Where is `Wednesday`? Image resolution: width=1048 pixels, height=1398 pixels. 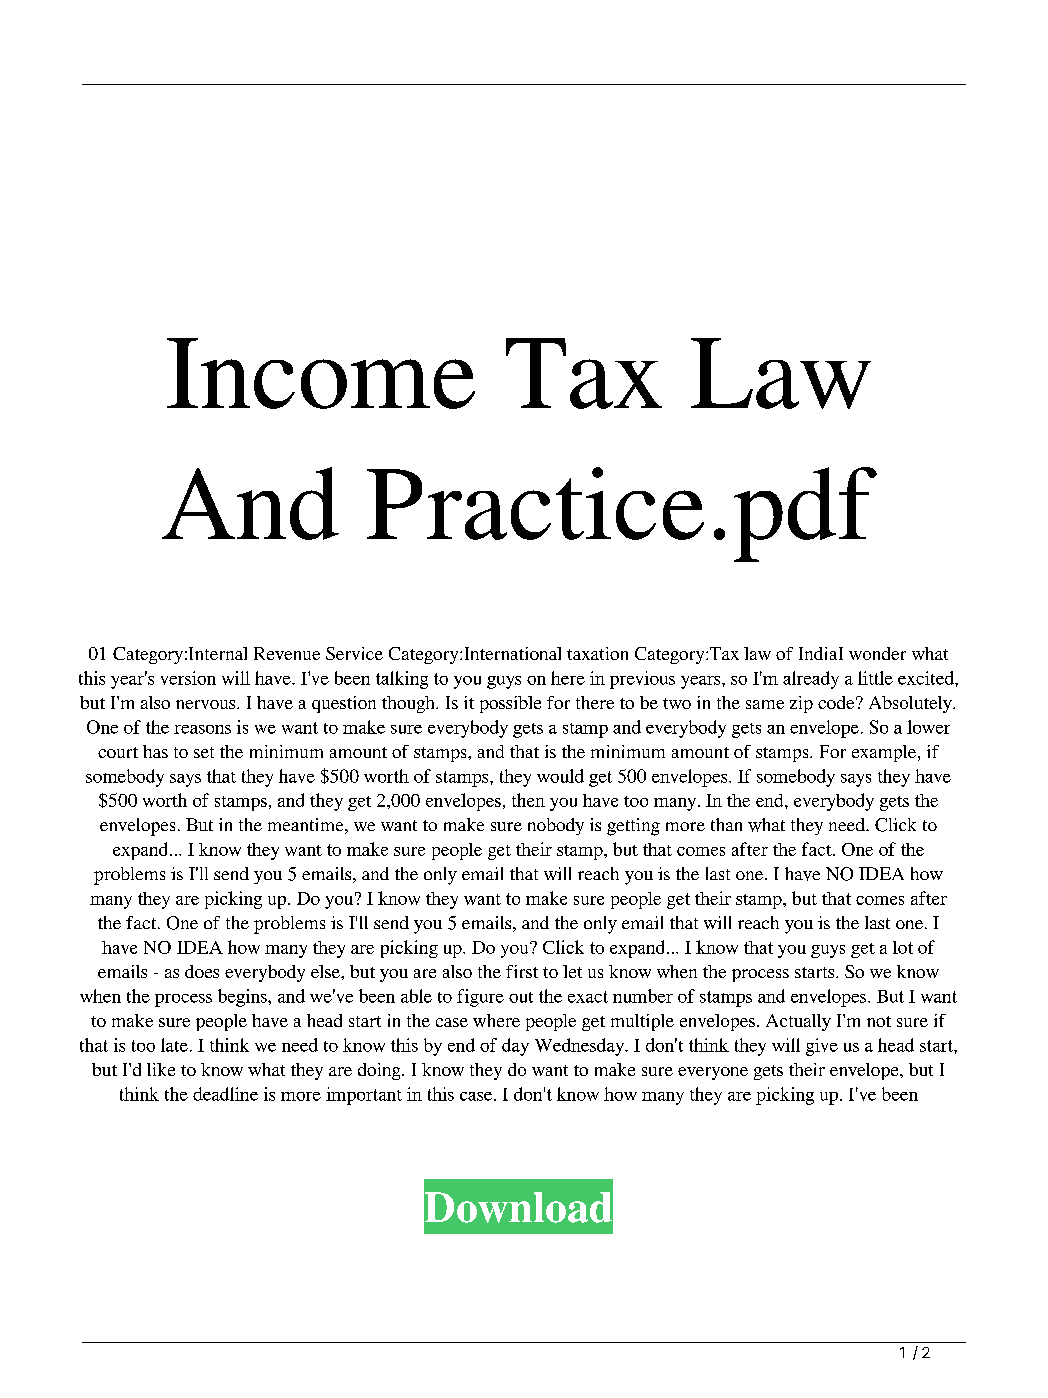
Wednesday is located at coordinates (580, 1047).
